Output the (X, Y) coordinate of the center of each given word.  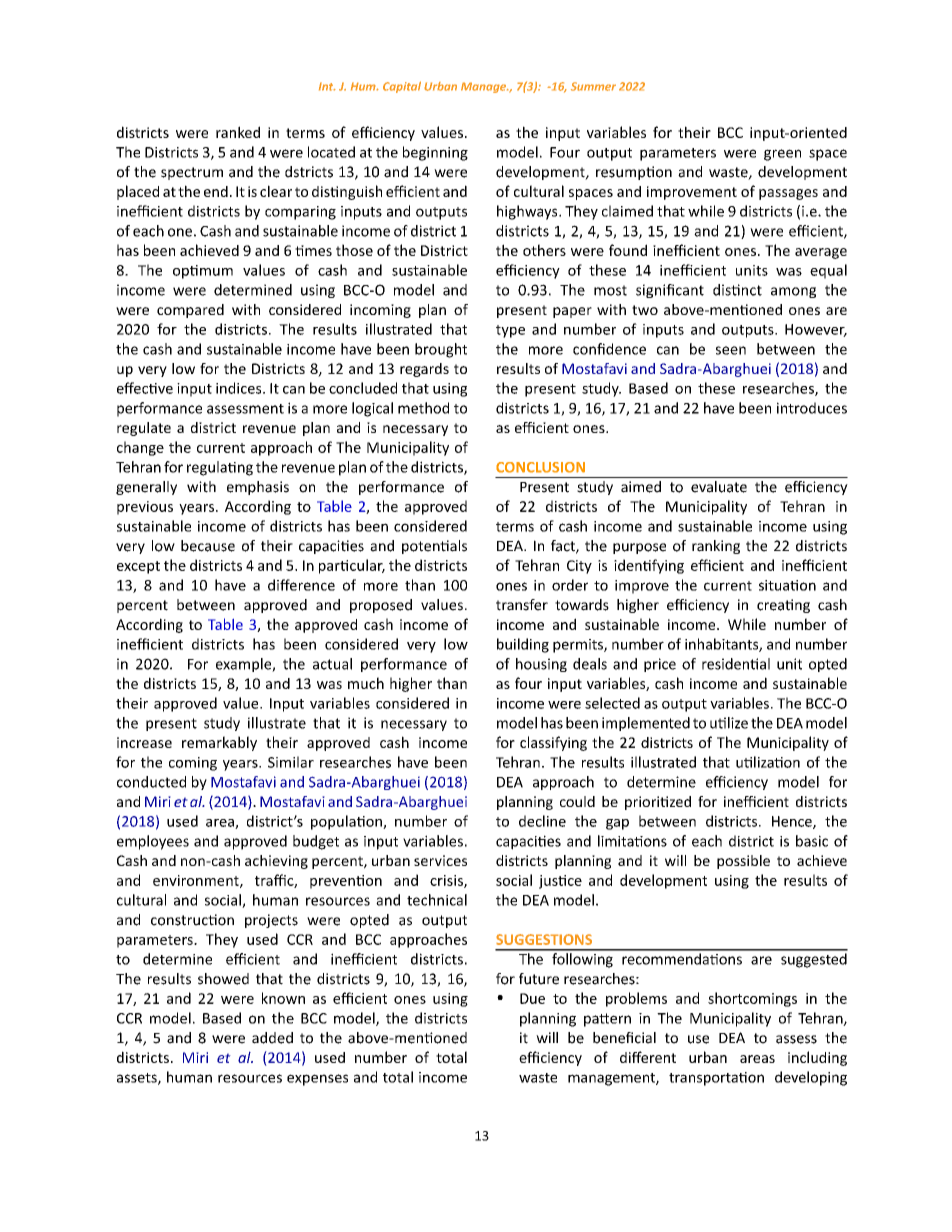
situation (787, 585)
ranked (238, 132)
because (208, 546)
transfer (522, 605)
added (272, 1038)
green (782, 155)
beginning (435, 153)
